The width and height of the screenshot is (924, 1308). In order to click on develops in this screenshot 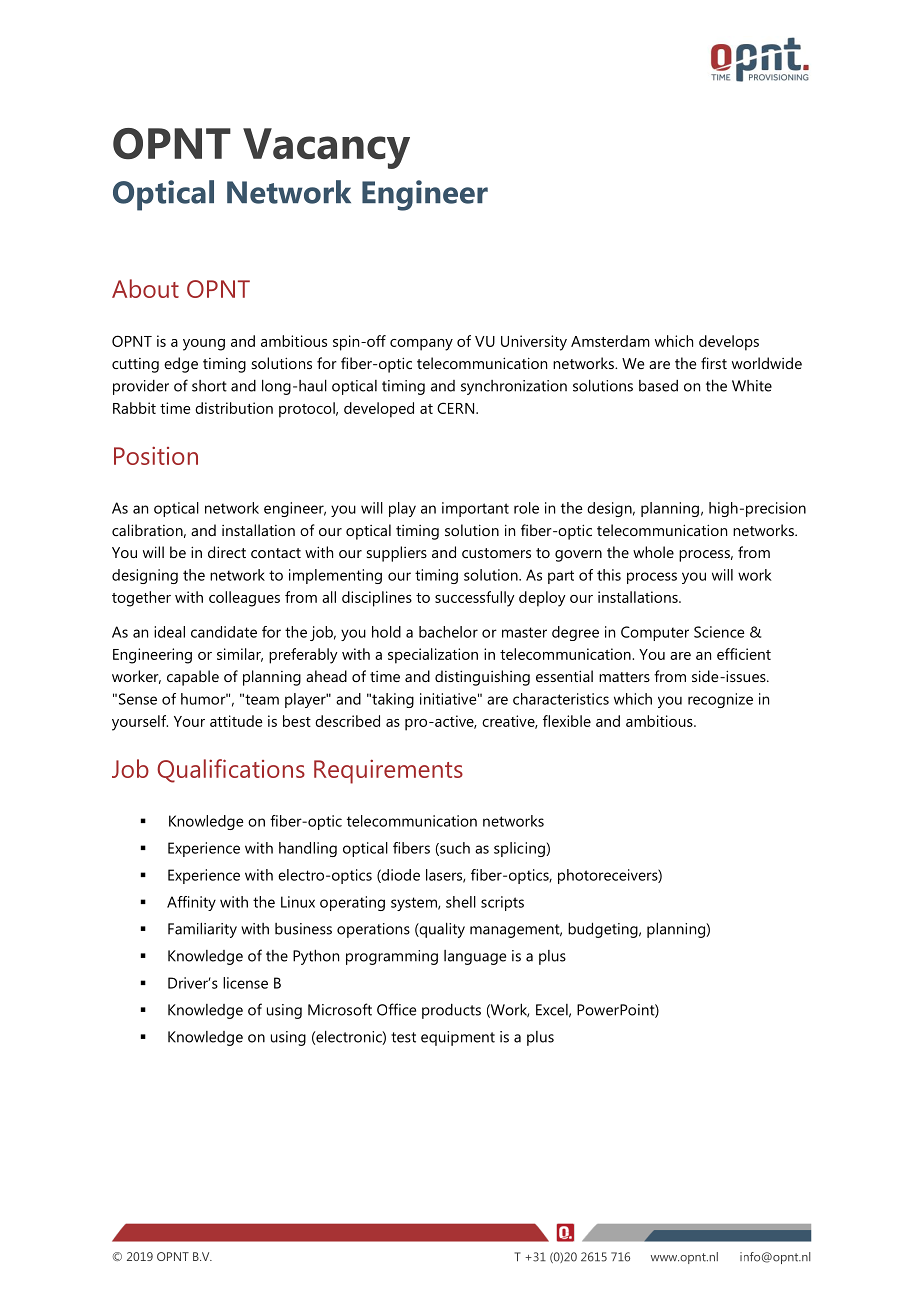, I will do `click(729, 343)`.
